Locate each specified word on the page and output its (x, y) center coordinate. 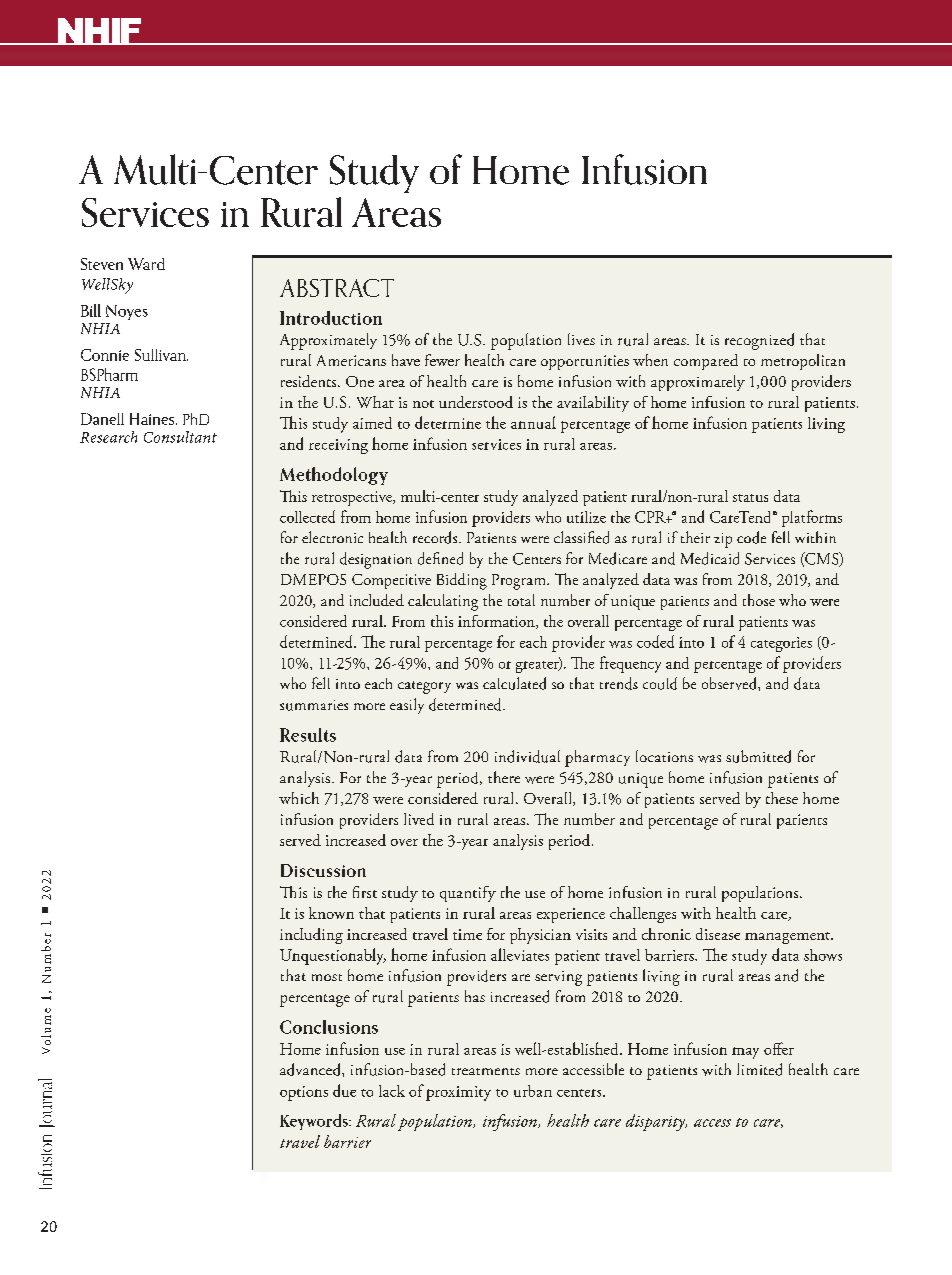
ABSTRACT (337, 288)
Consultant (180, 437)
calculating (443, 602)
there (504, 777)
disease (718, 934)
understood (476, 402)
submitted (758, 756)
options (304, 1093)
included (377, 600)
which (299, 798)
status (750, 498)
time (467, 934)
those (759, 600)
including (311, 936)
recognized (759, 341)
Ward (146, 264)
